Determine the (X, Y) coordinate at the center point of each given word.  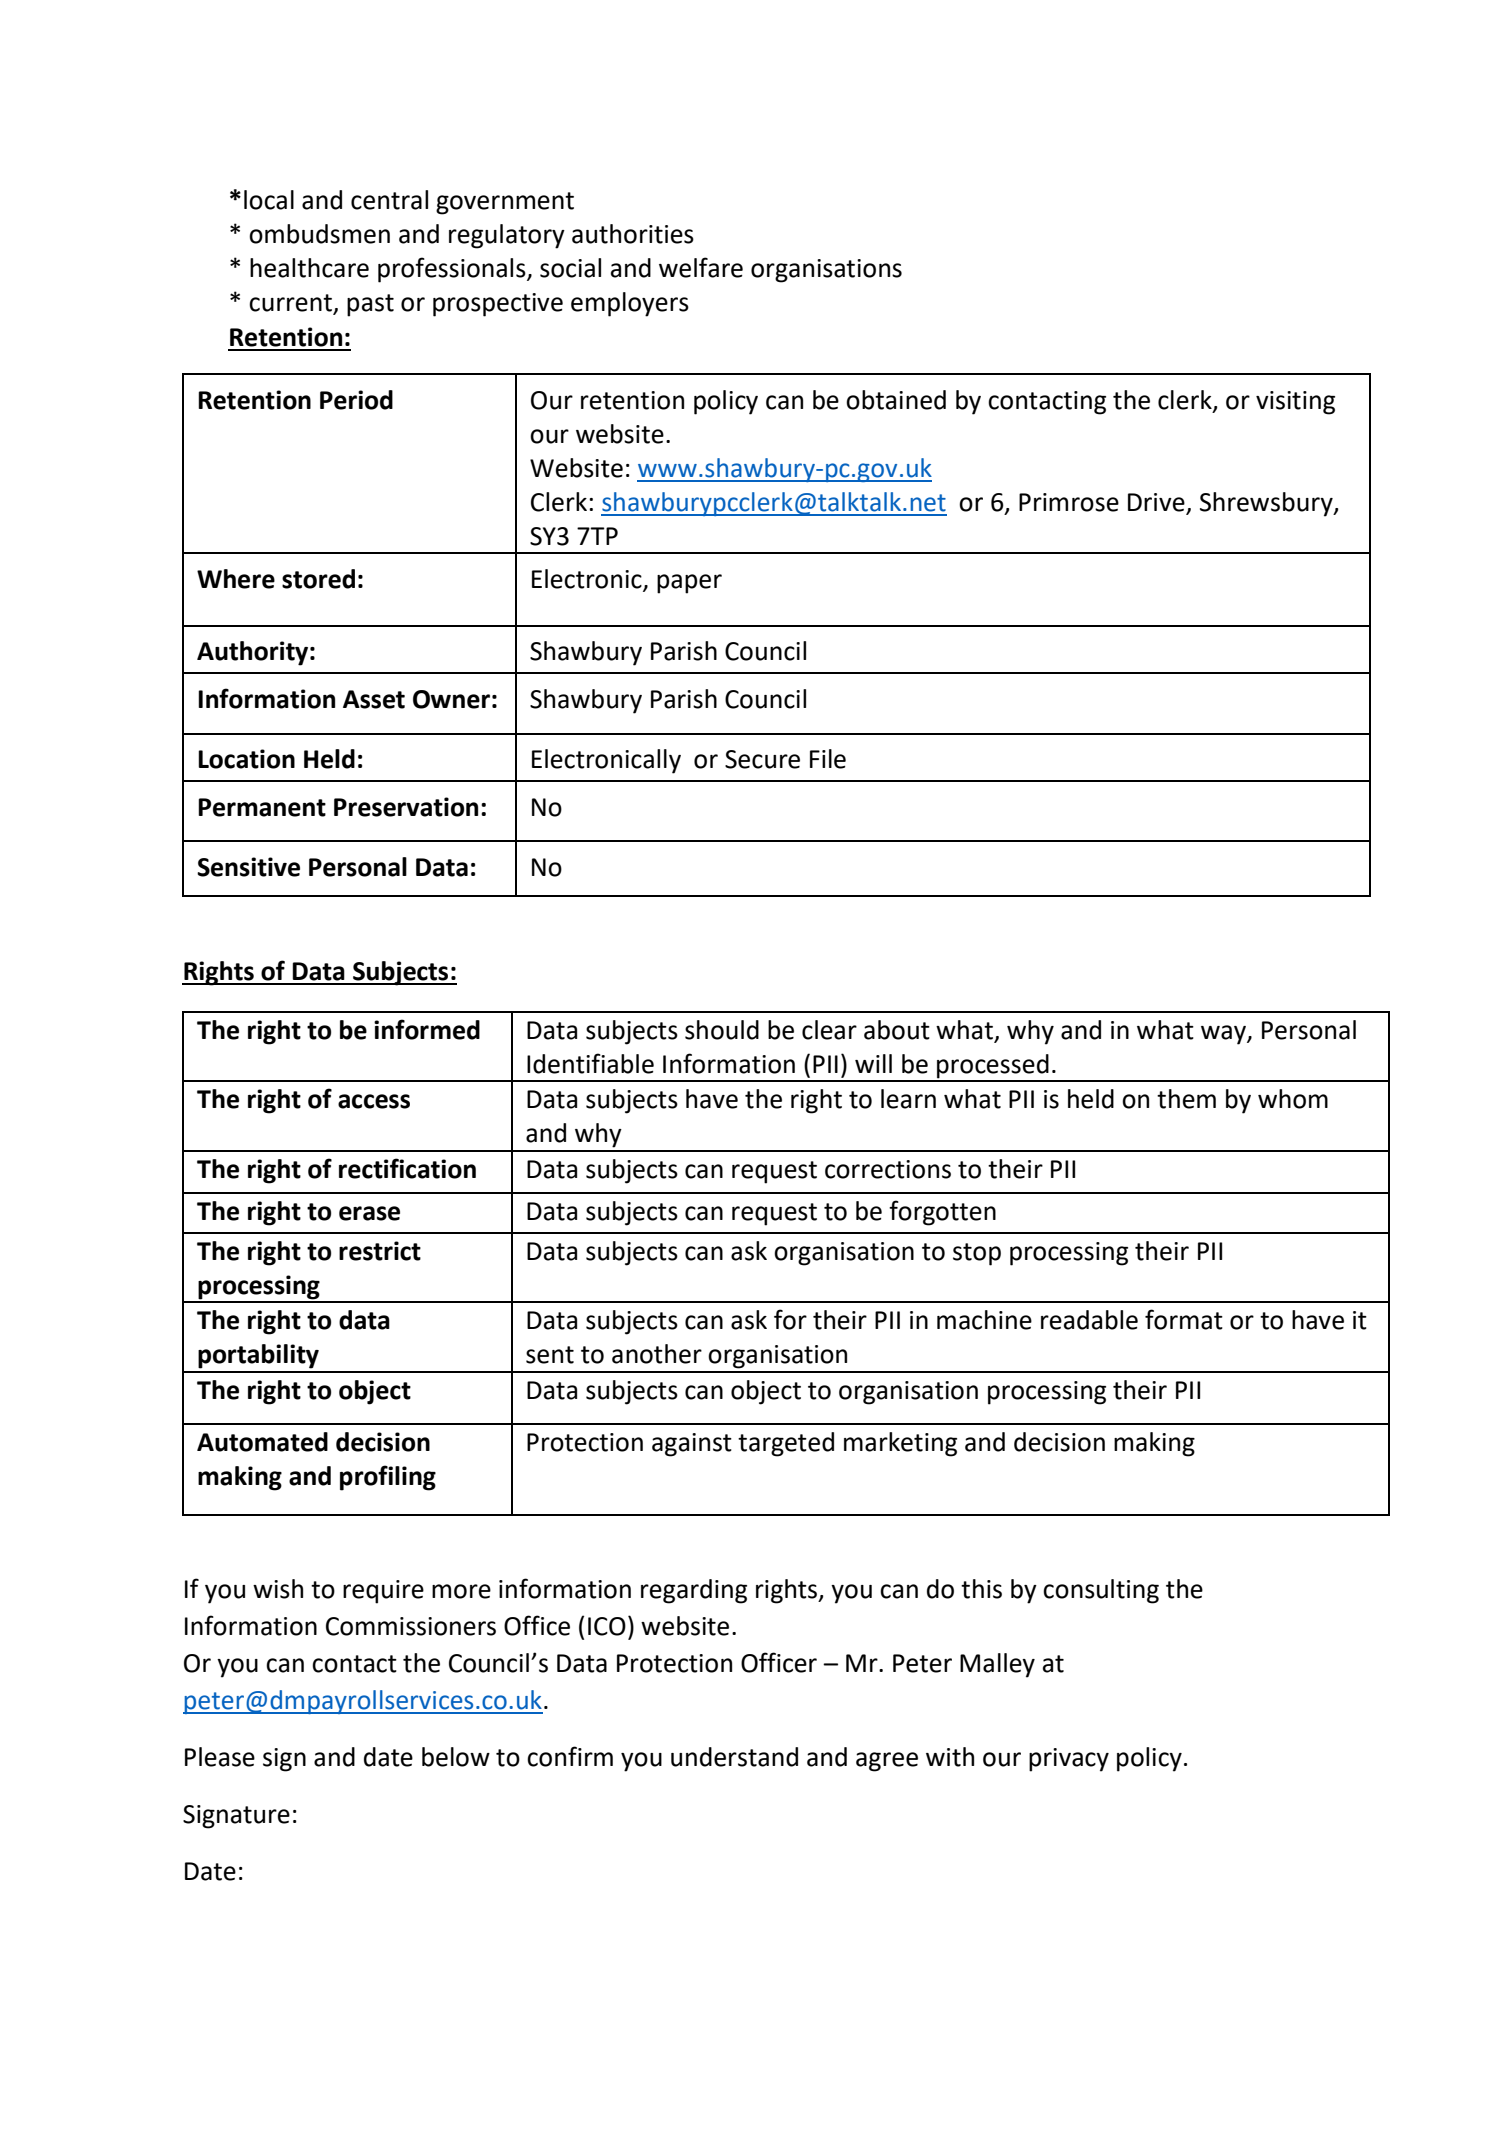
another (657, 1354)
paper (689, 584)
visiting (1295, 403)
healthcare (309, 268)
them (1186, 1099)
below (456, 1757)
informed (427, 1029)
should (722, 1030)
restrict (380, 1251)
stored (318, 579)
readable (1089, 1320)
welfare (701, 267)
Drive (1156, 502)
